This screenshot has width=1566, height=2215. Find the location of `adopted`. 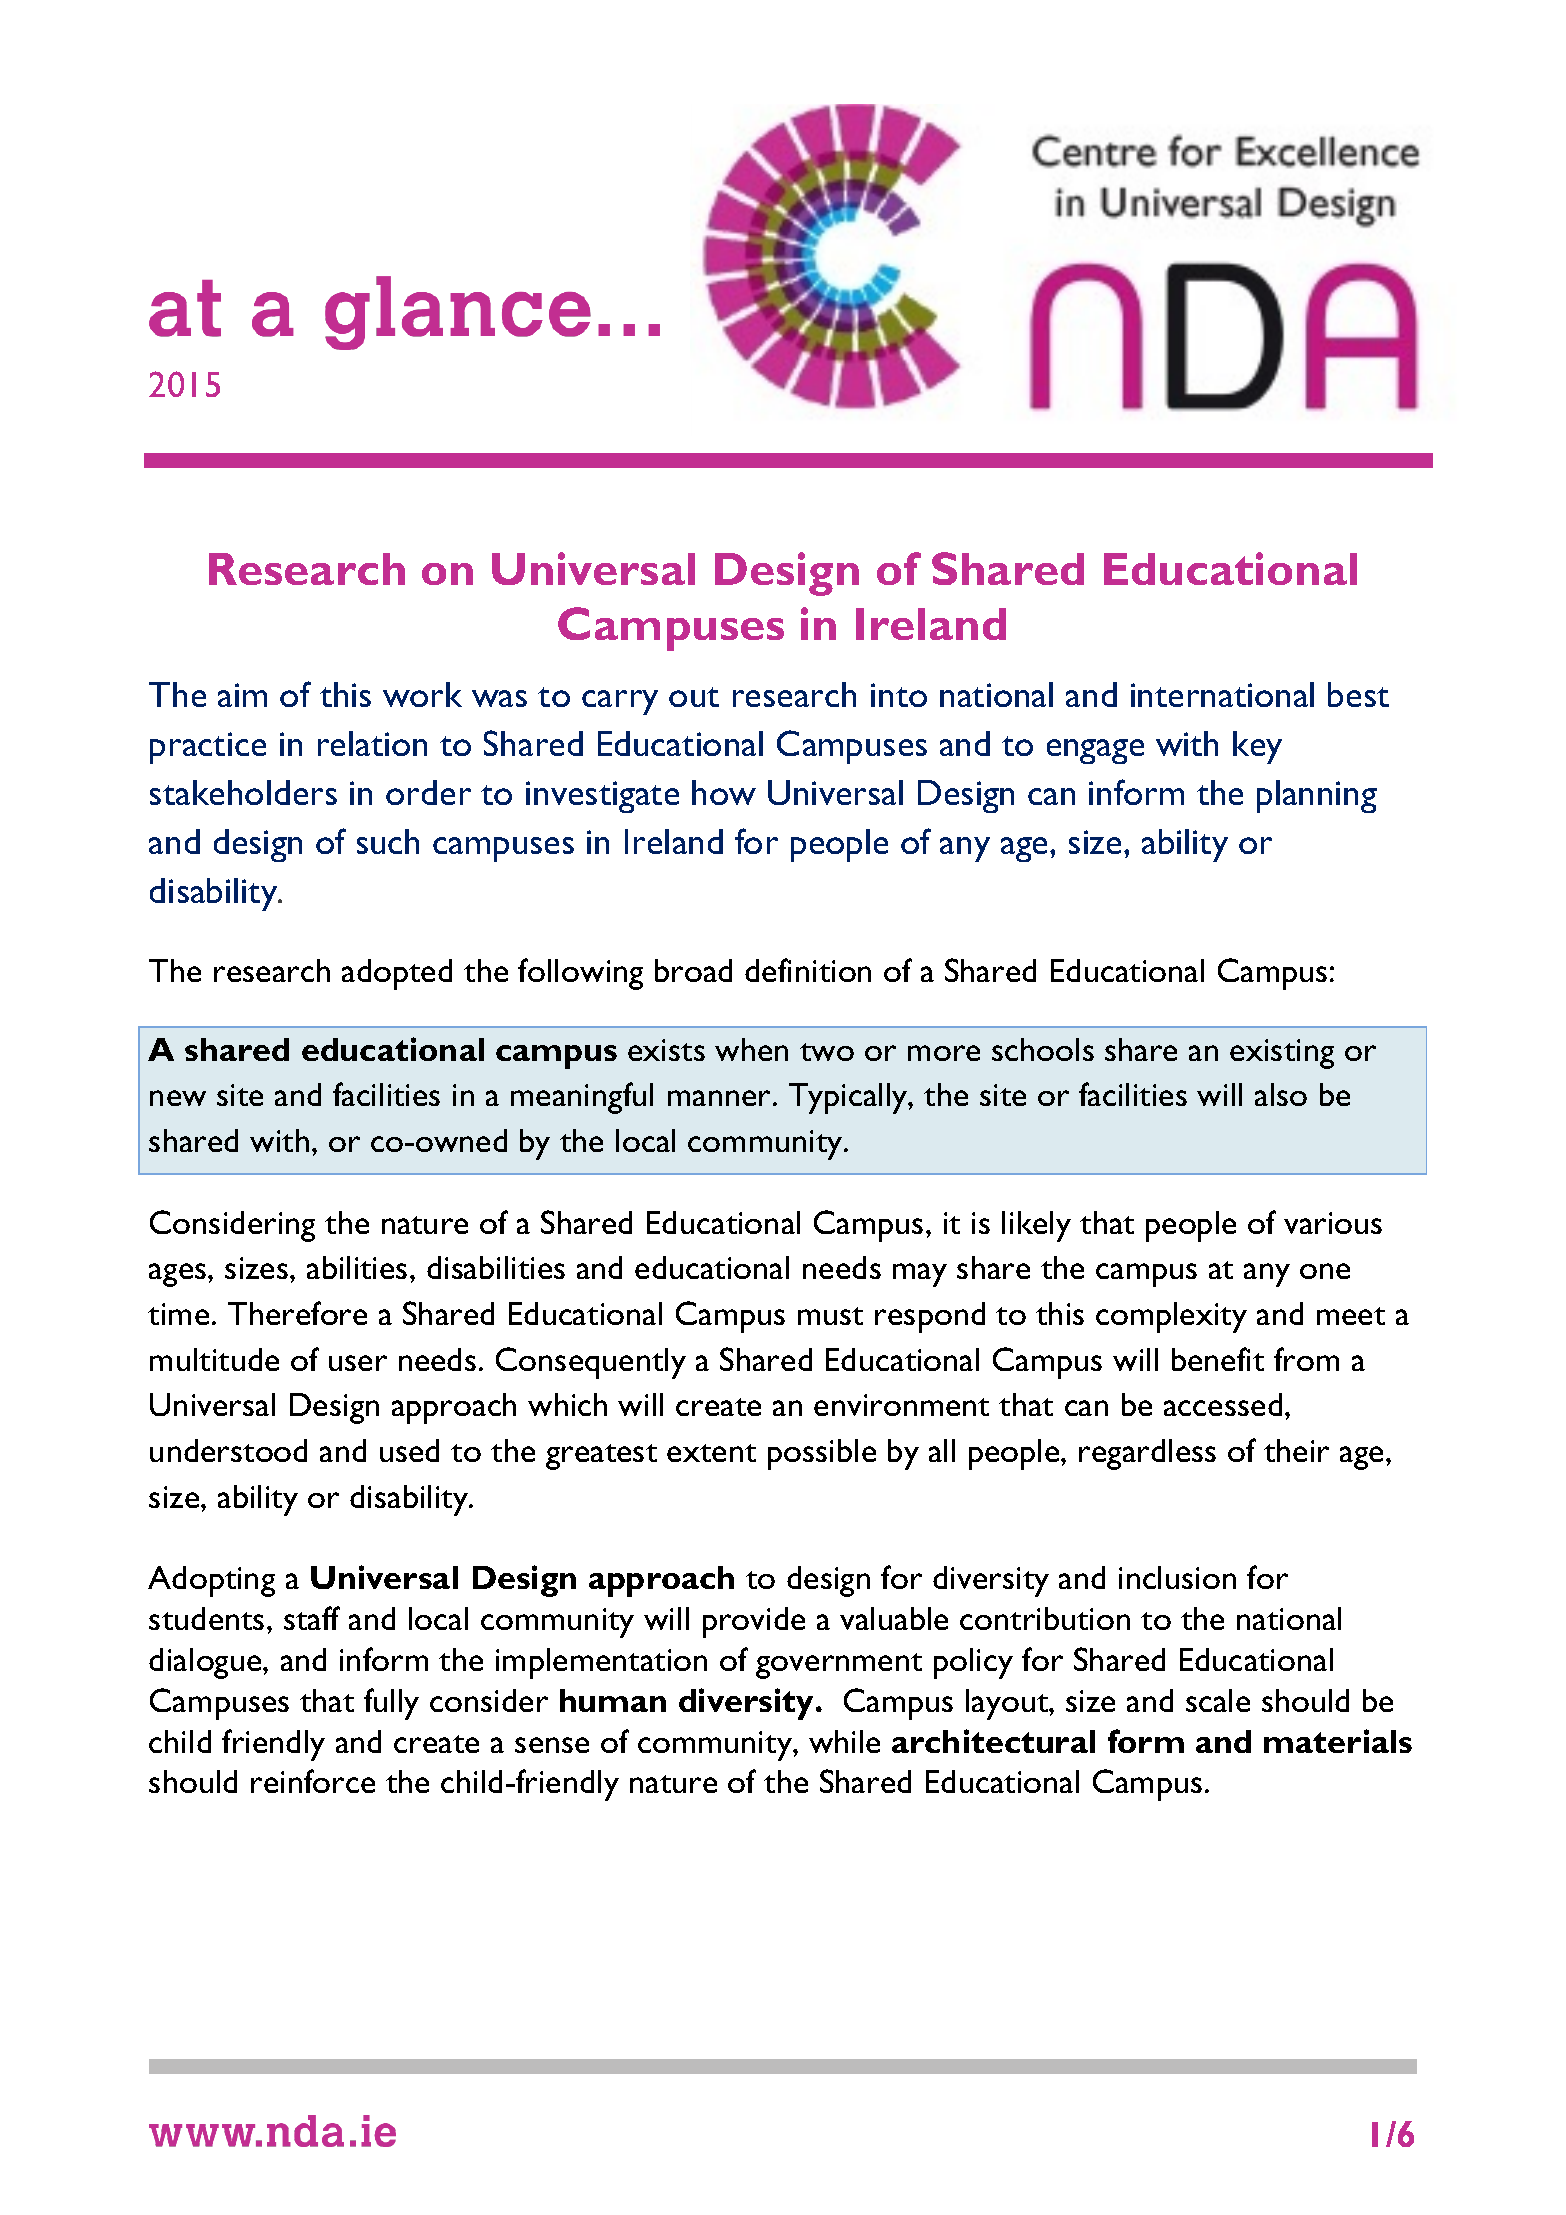

adopted is located at coordinates (397, 974).
